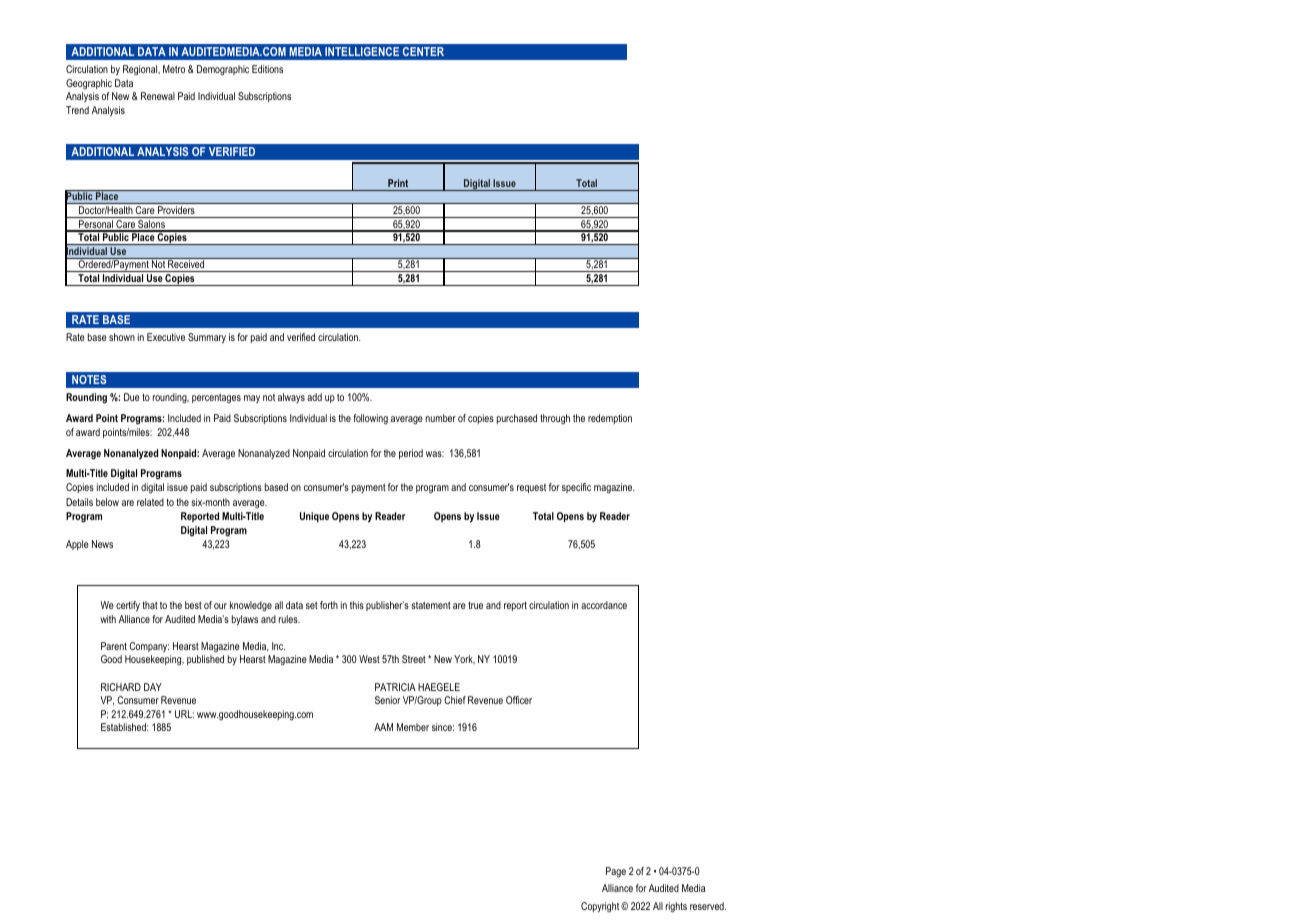 Image resolution: width=1308 pixels, height=924 pixels. What do you see at coordinates (676, 907) in the image?
I see `rights` at bounding box center [676, 907].
